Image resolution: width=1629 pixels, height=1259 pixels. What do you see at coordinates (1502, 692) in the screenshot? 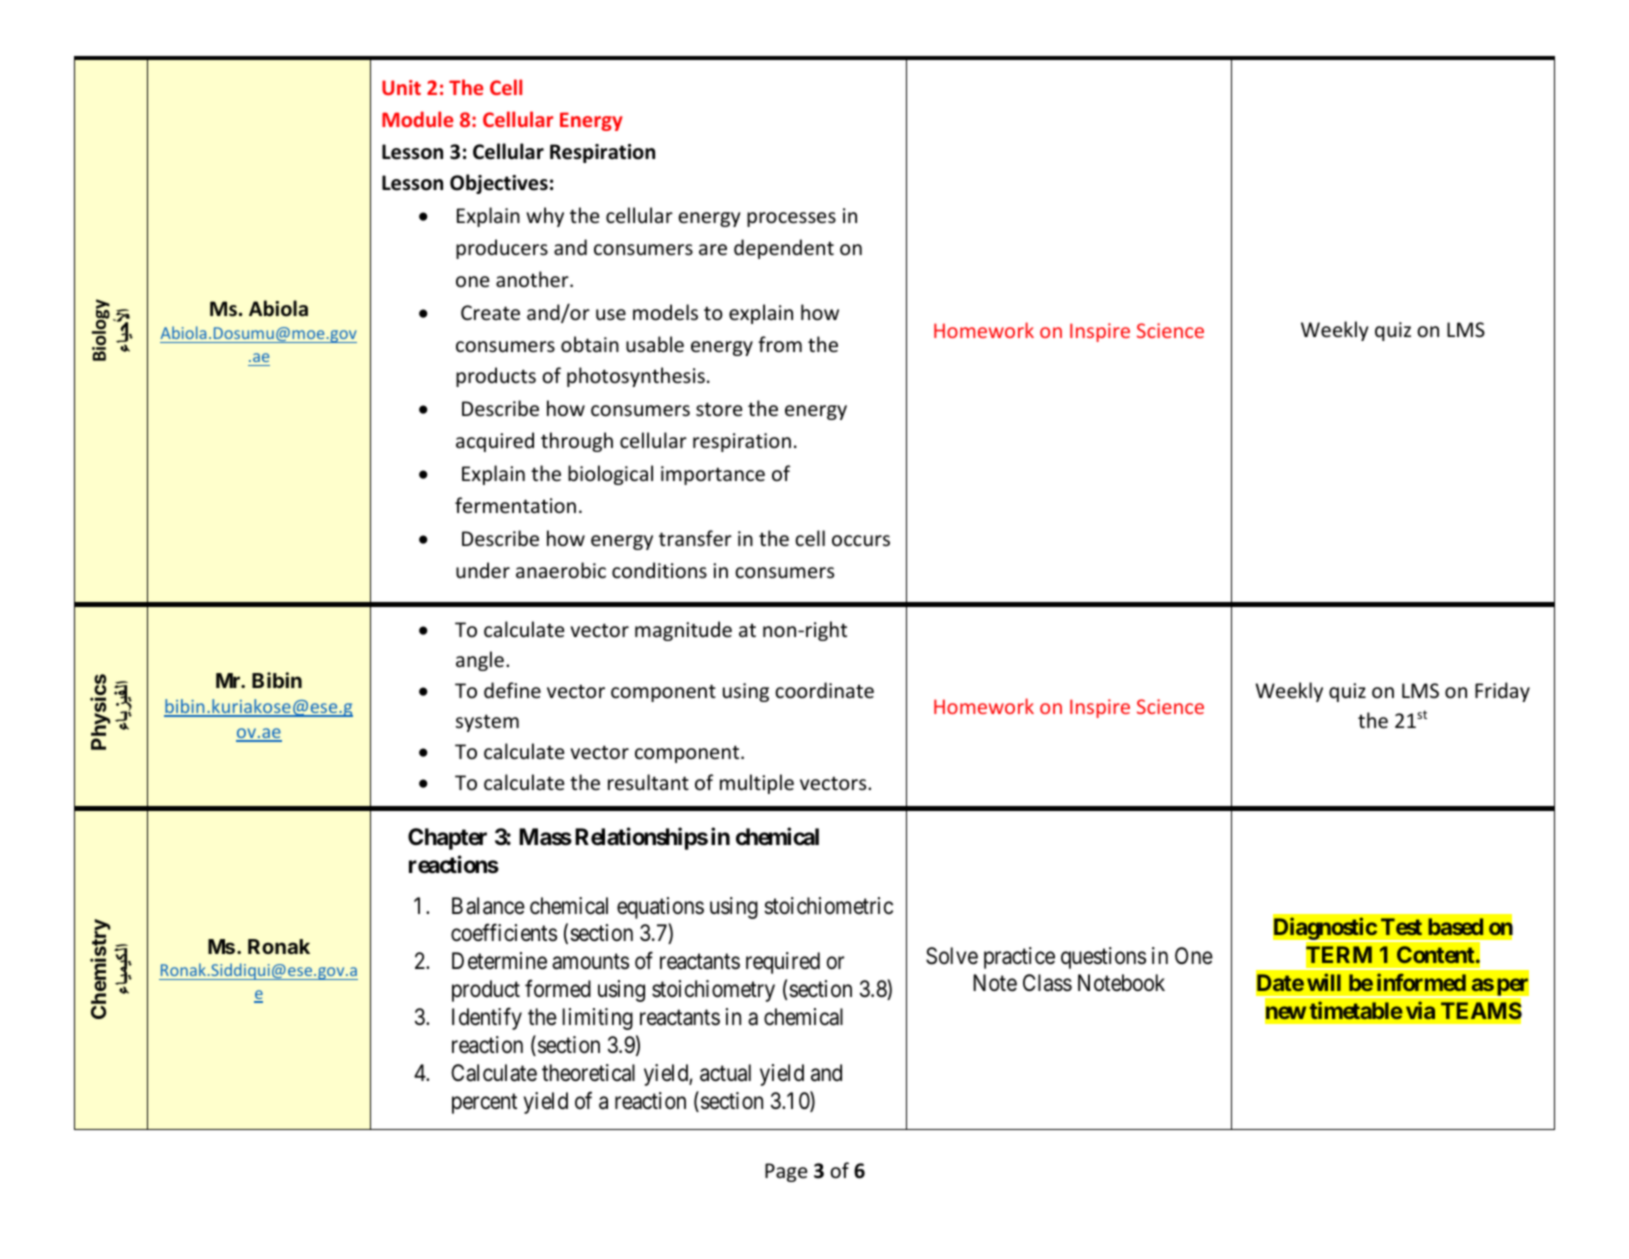
I see `Friday` at bounding box center [1502, 692].
